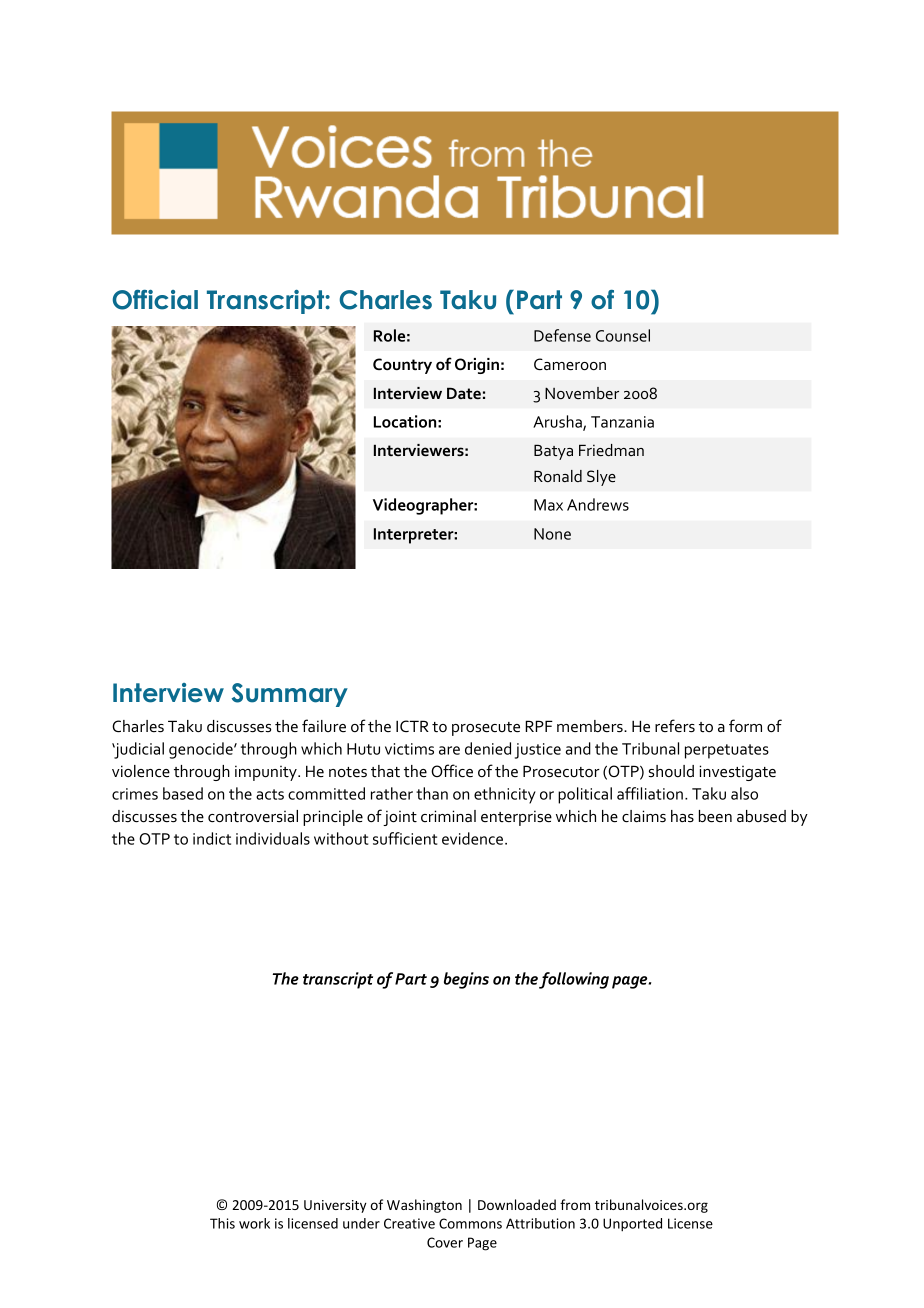 The width and height of the document is (924, 1308). I want to click on Official, so click(155, 300).
